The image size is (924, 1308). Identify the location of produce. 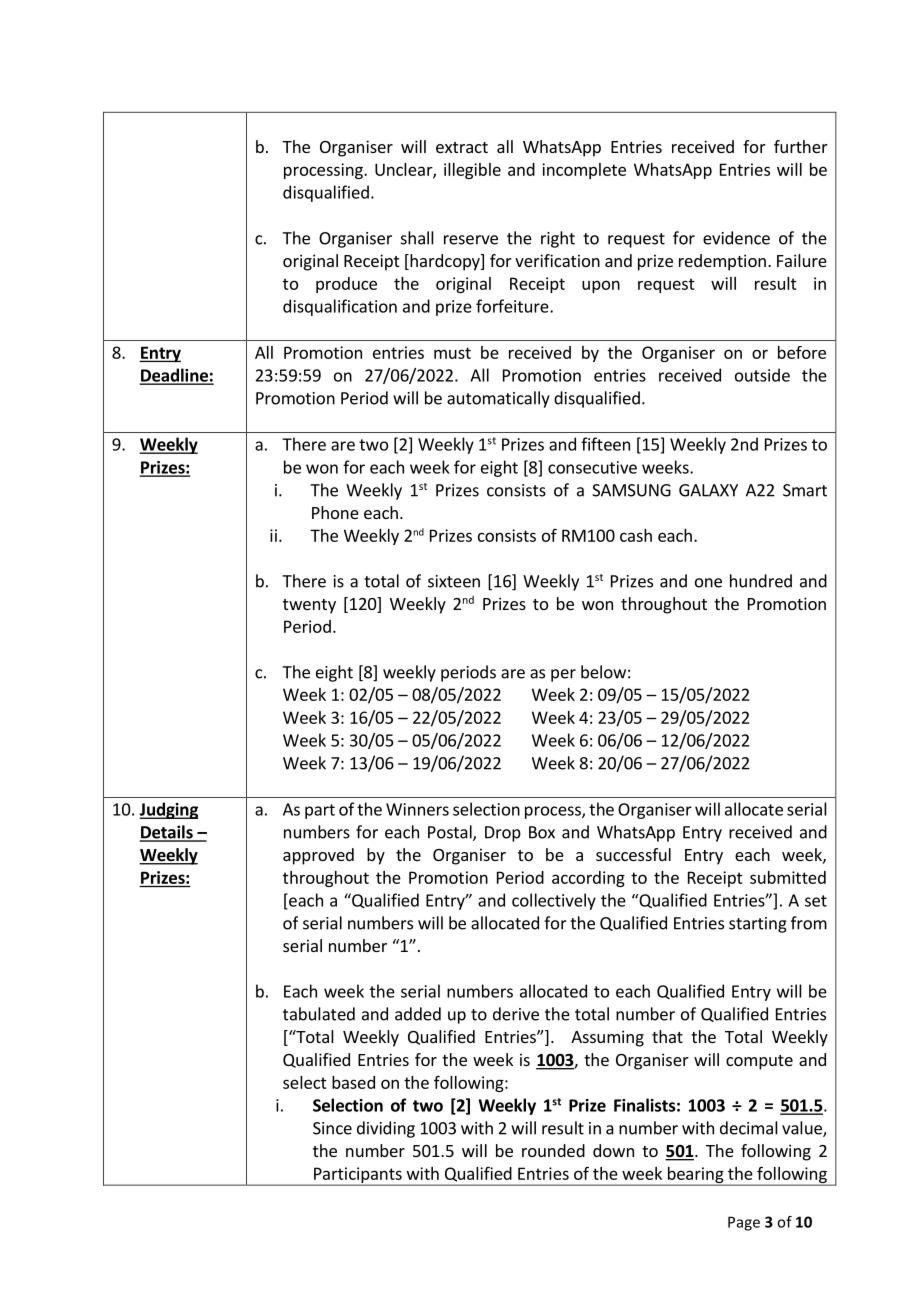
(346, 285).
